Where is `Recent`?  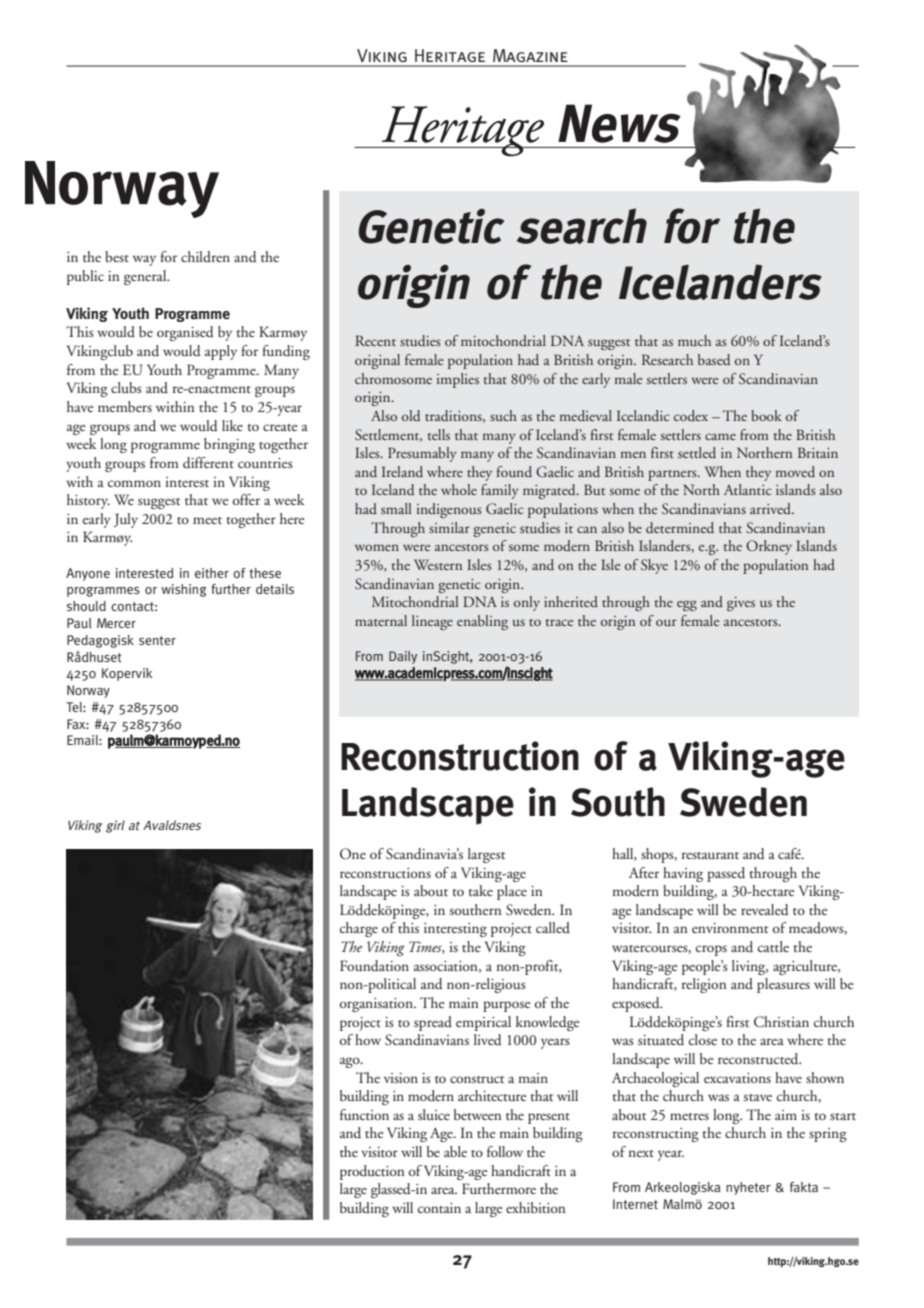
Recent is located at coordinates (375, 340).
